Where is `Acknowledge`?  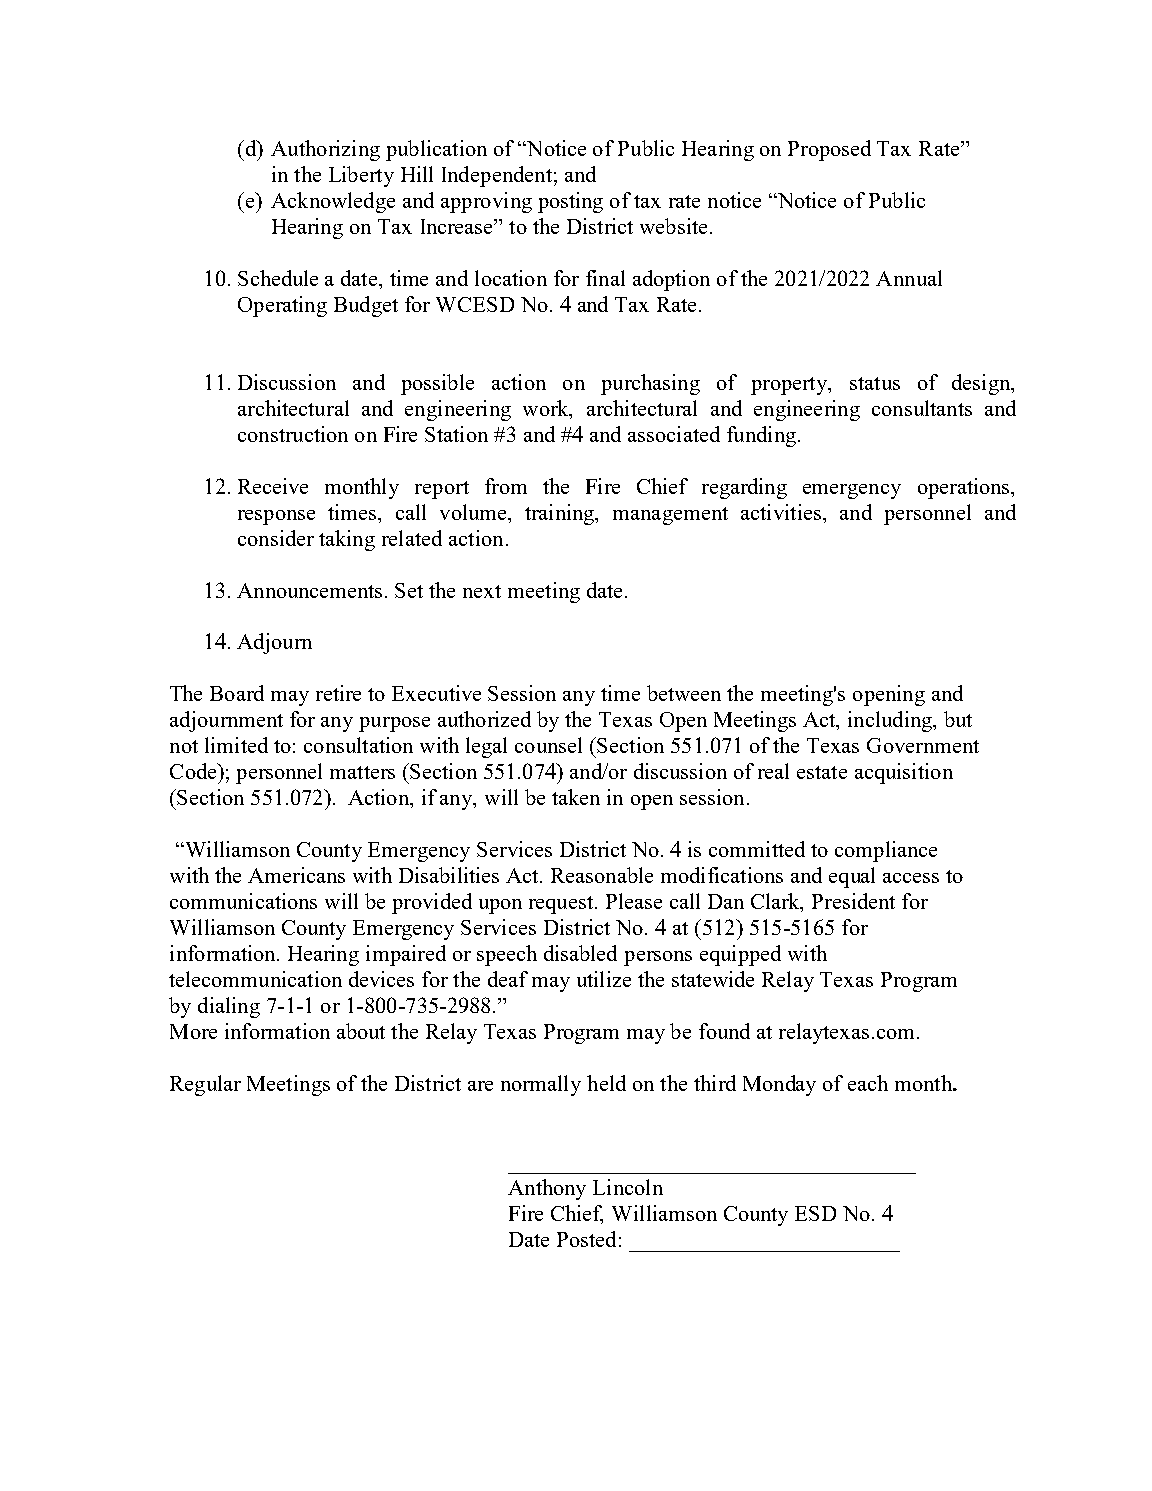
Acknowledge is located at coordinates (333, 202).
